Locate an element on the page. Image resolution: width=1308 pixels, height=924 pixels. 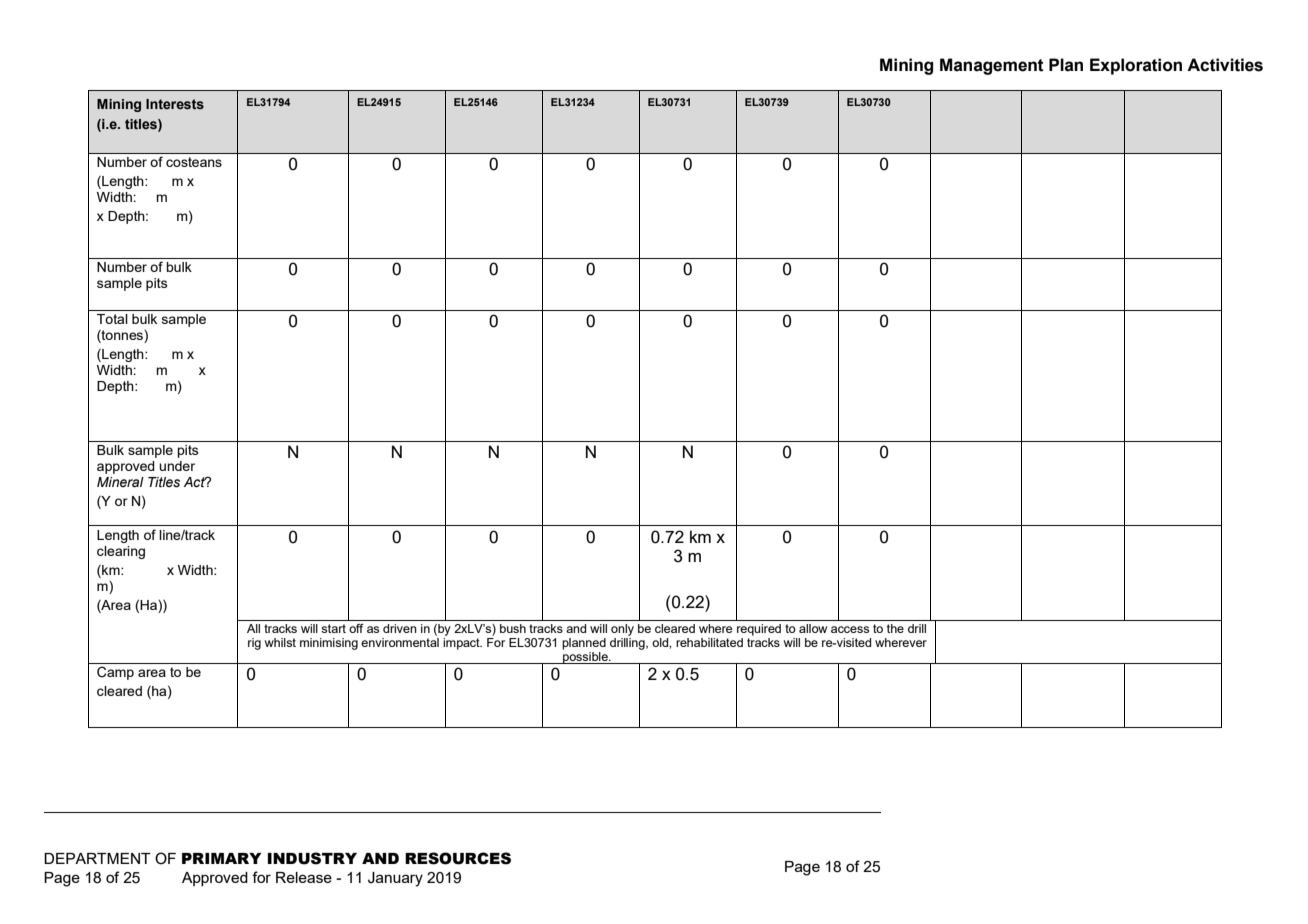
Interests is located at coordinates (175, 104).
